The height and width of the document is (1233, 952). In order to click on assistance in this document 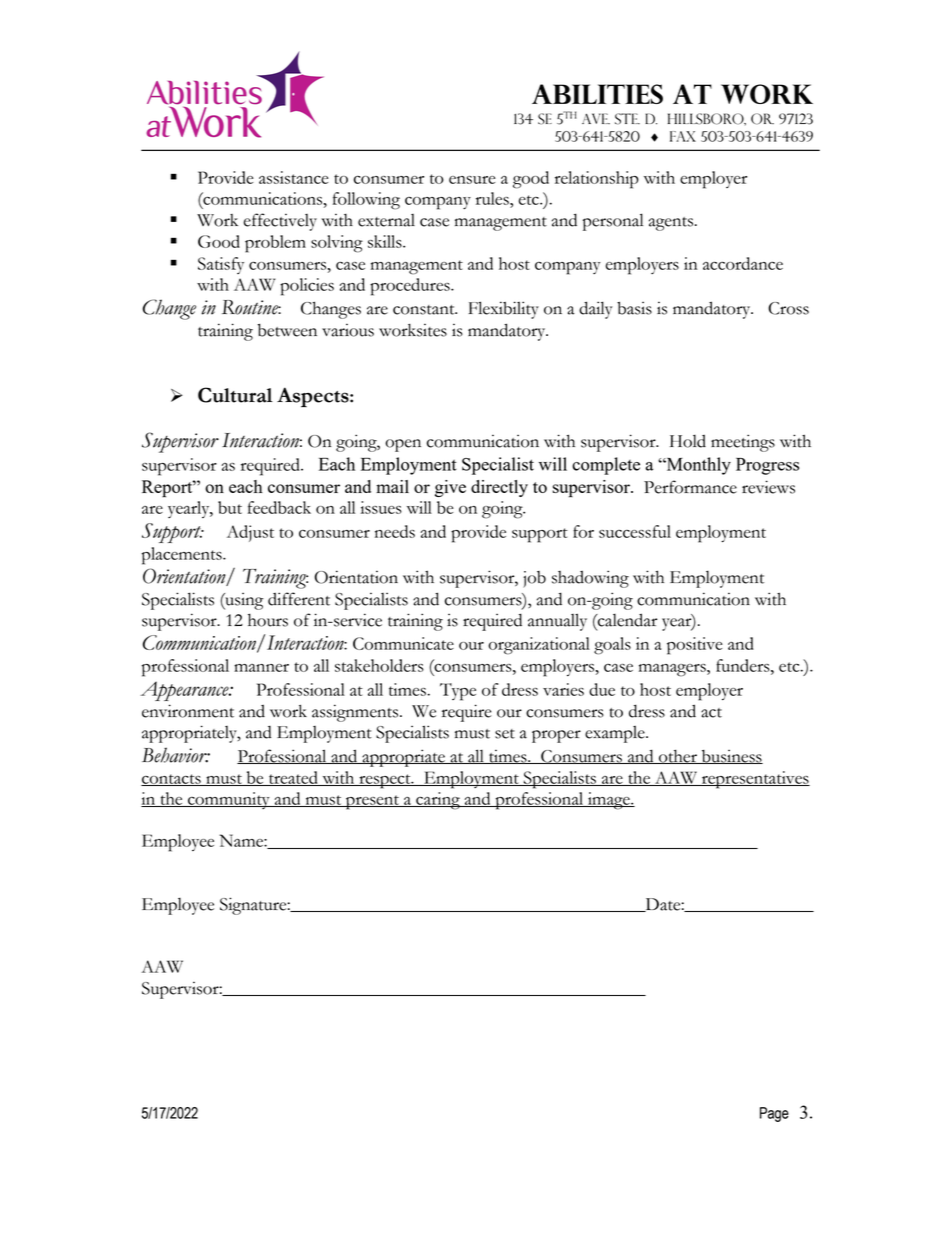, I will do `click(294, 177)`.
